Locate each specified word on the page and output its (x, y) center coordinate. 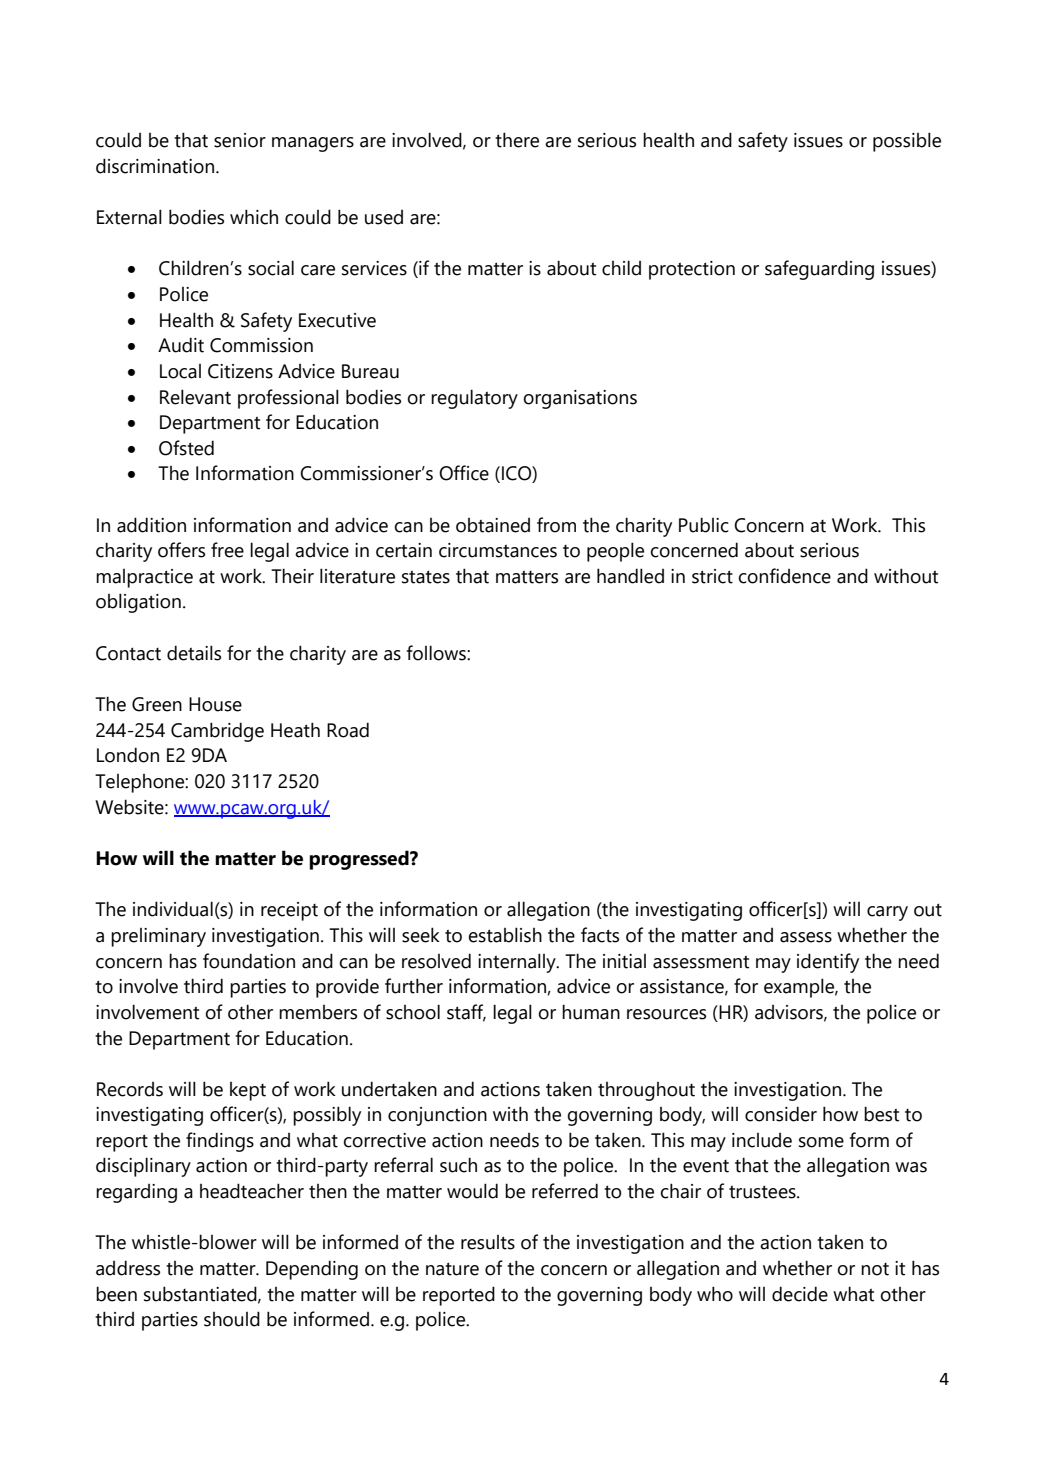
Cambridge (217, 732)
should (232, 1319)
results (488, 1242)
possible (907, 142)
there (517, 140)
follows (437, 653)
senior (240, 140)
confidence (784, 576)
